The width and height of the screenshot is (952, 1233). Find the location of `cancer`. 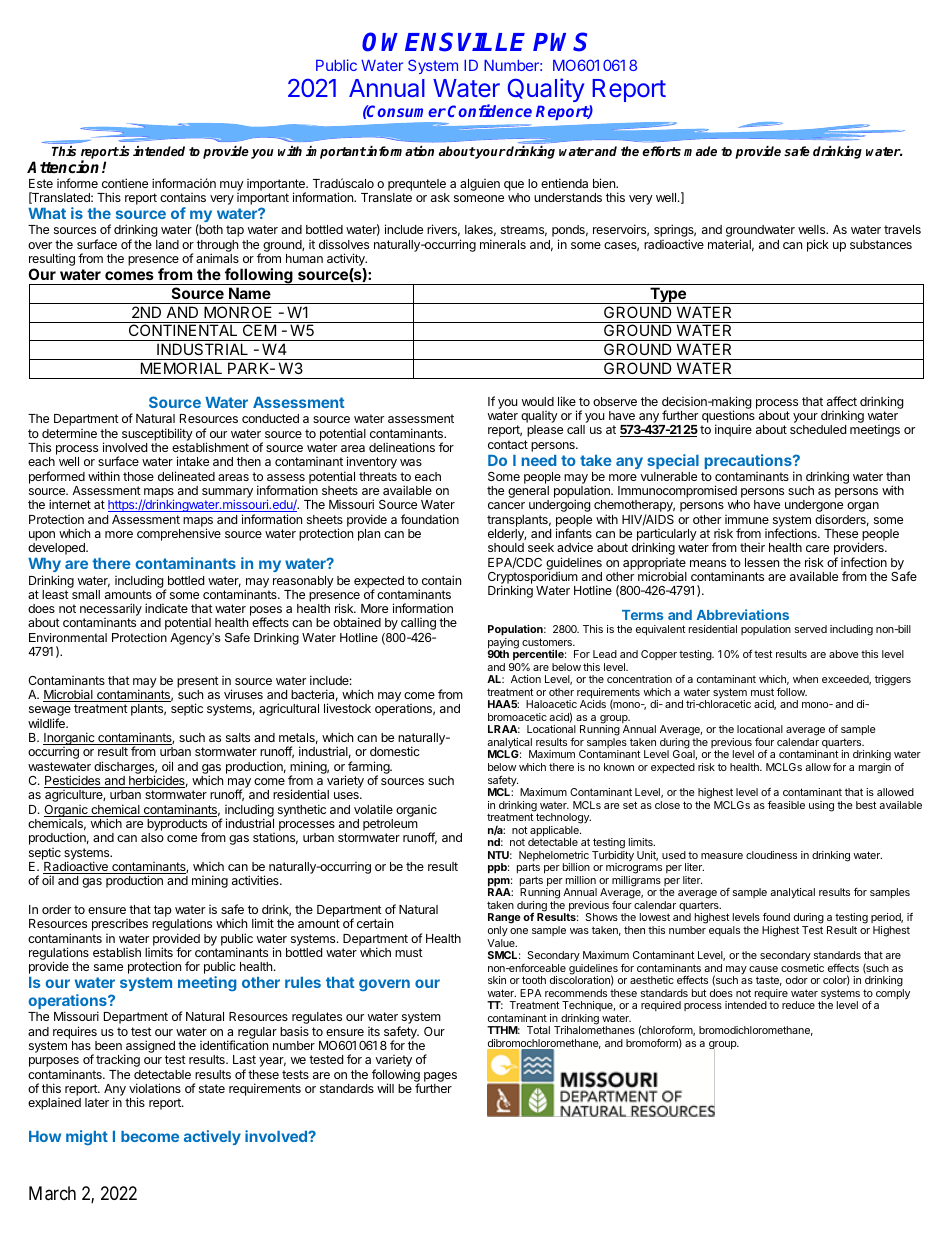

cancer is located at coordinates (506, 505).
